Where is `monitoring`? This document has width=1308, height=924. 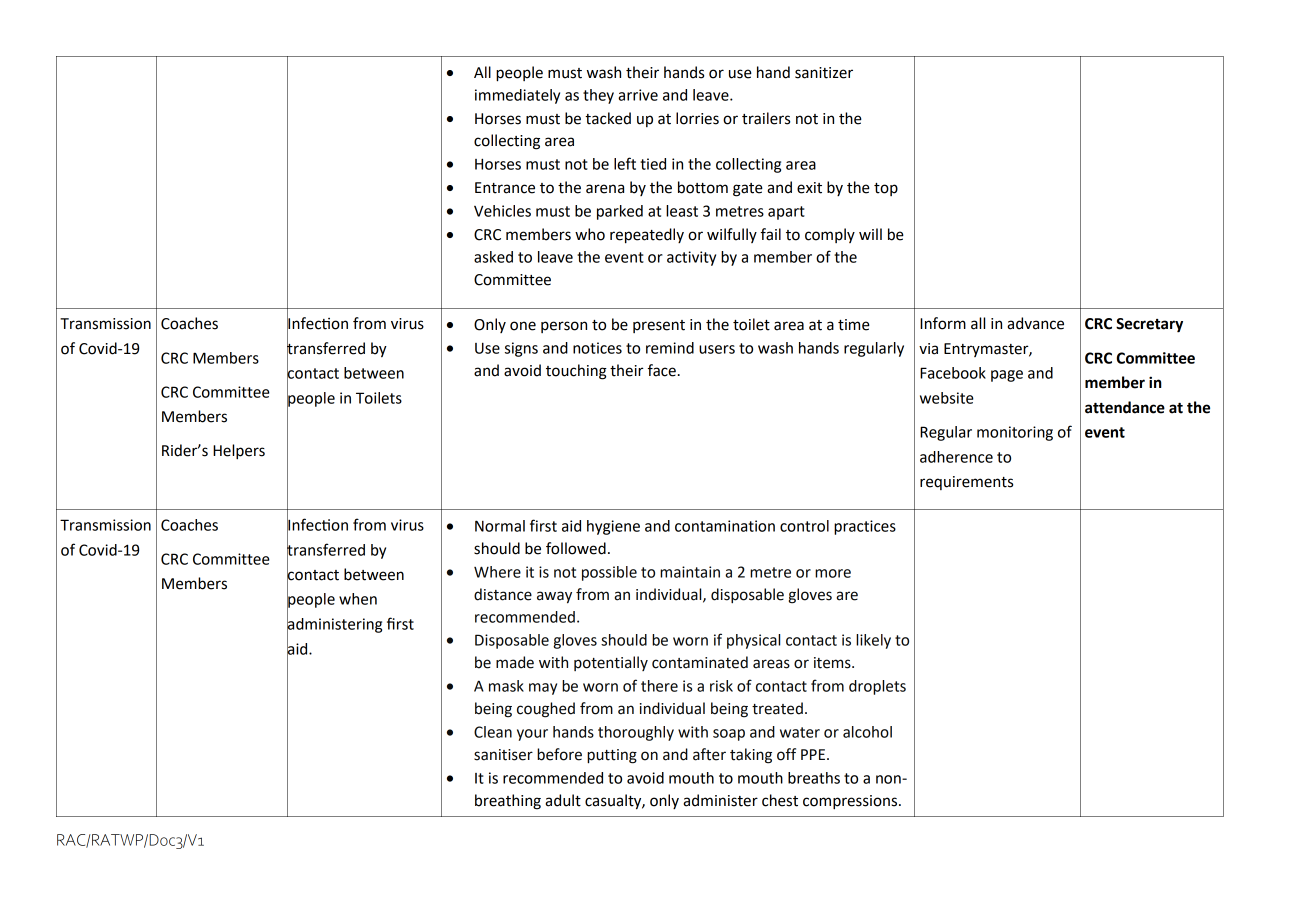 monitoring is located at coordinates (1015, 433).
